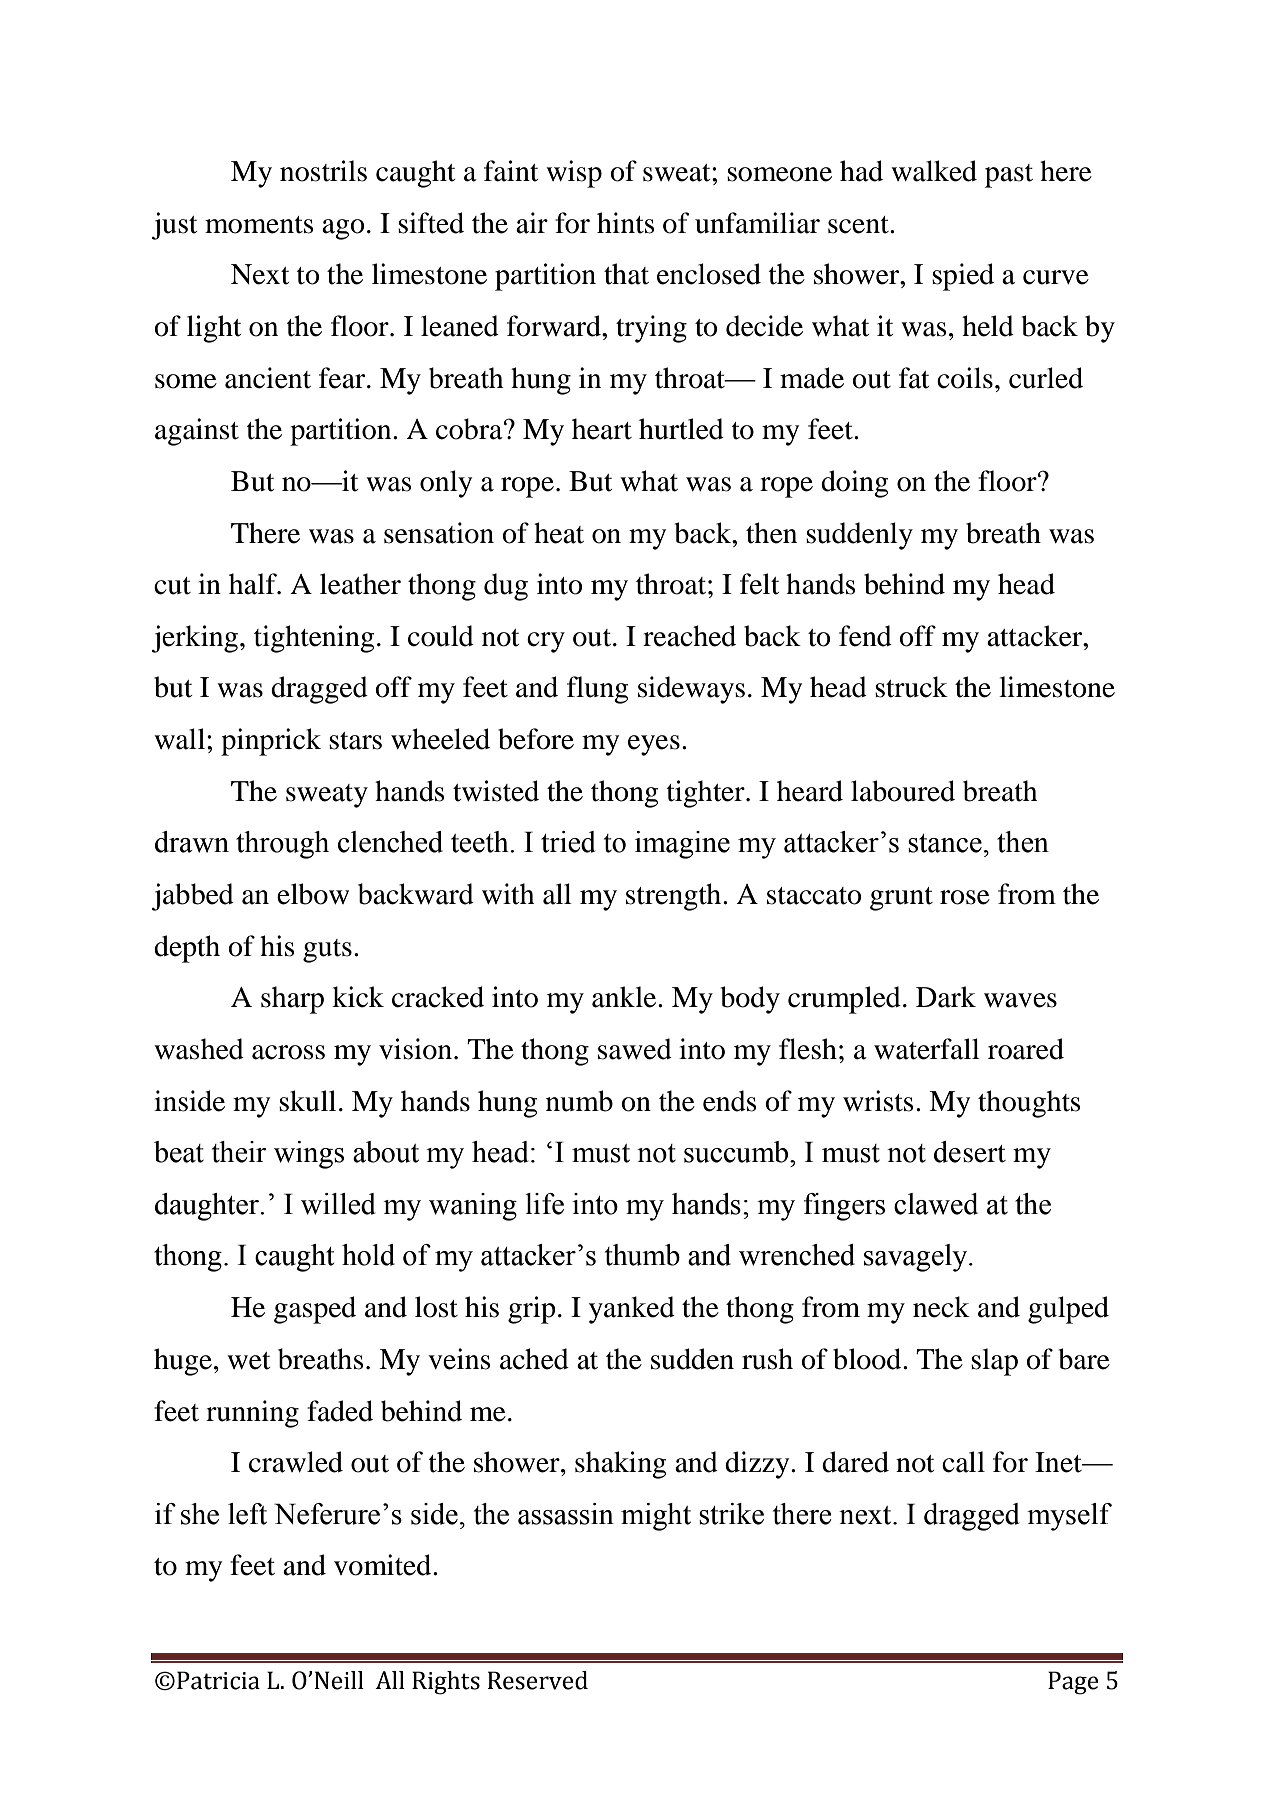  I want to click on Patricia, so click(218, 1680).
